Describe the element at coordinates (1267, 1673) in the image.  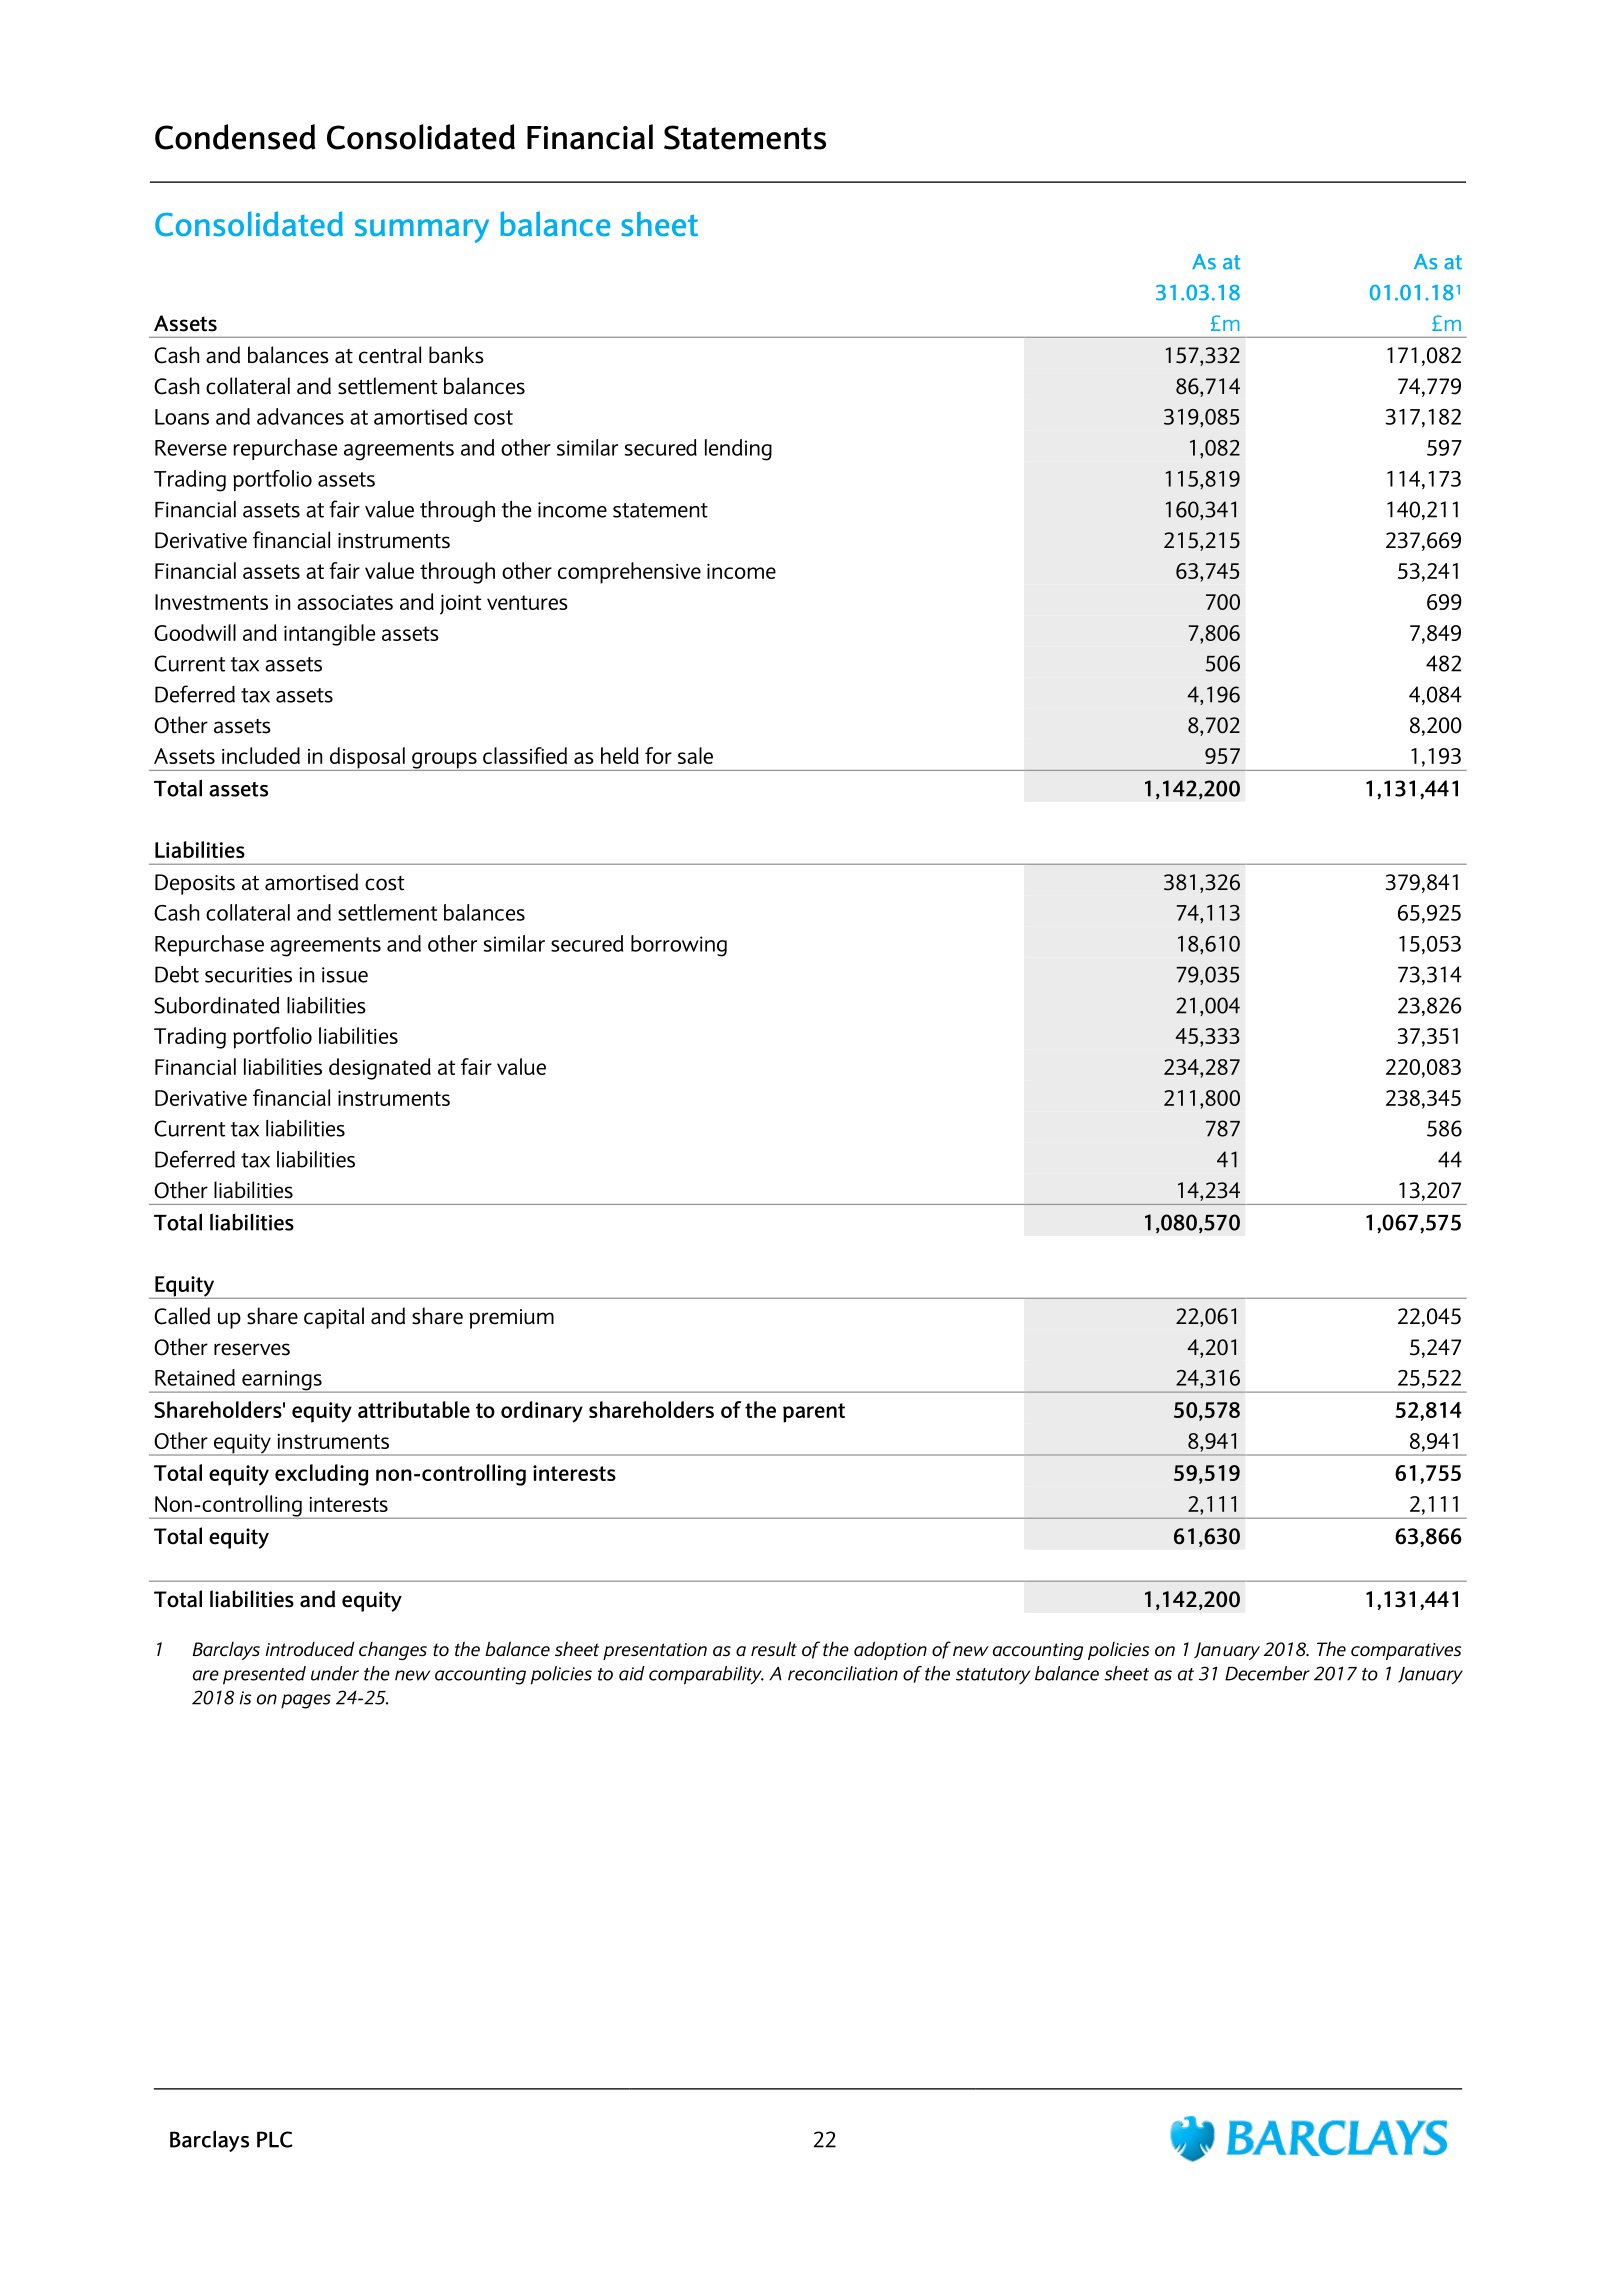
I see `December` at that location.
